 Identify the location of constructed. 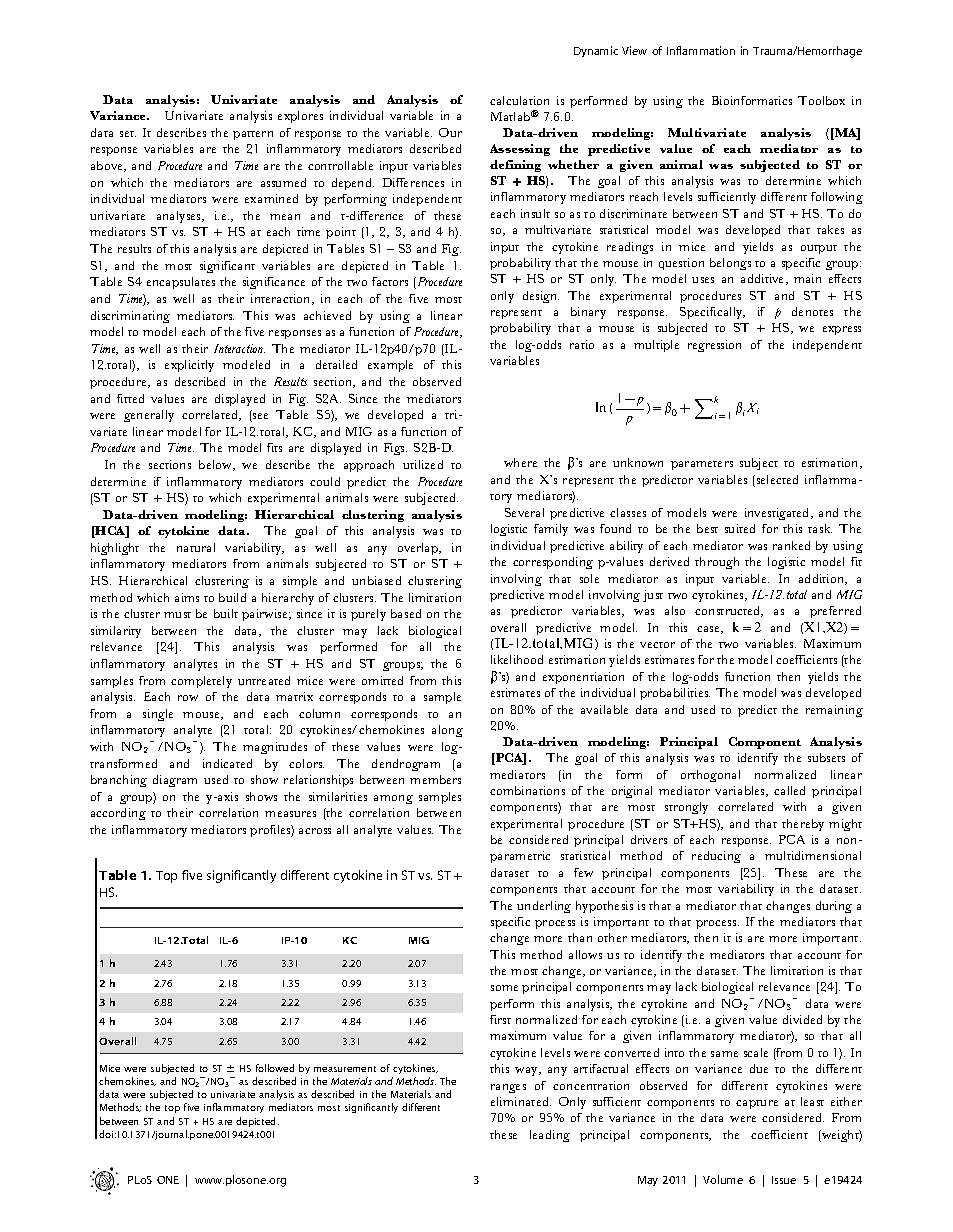
(729, 611).
